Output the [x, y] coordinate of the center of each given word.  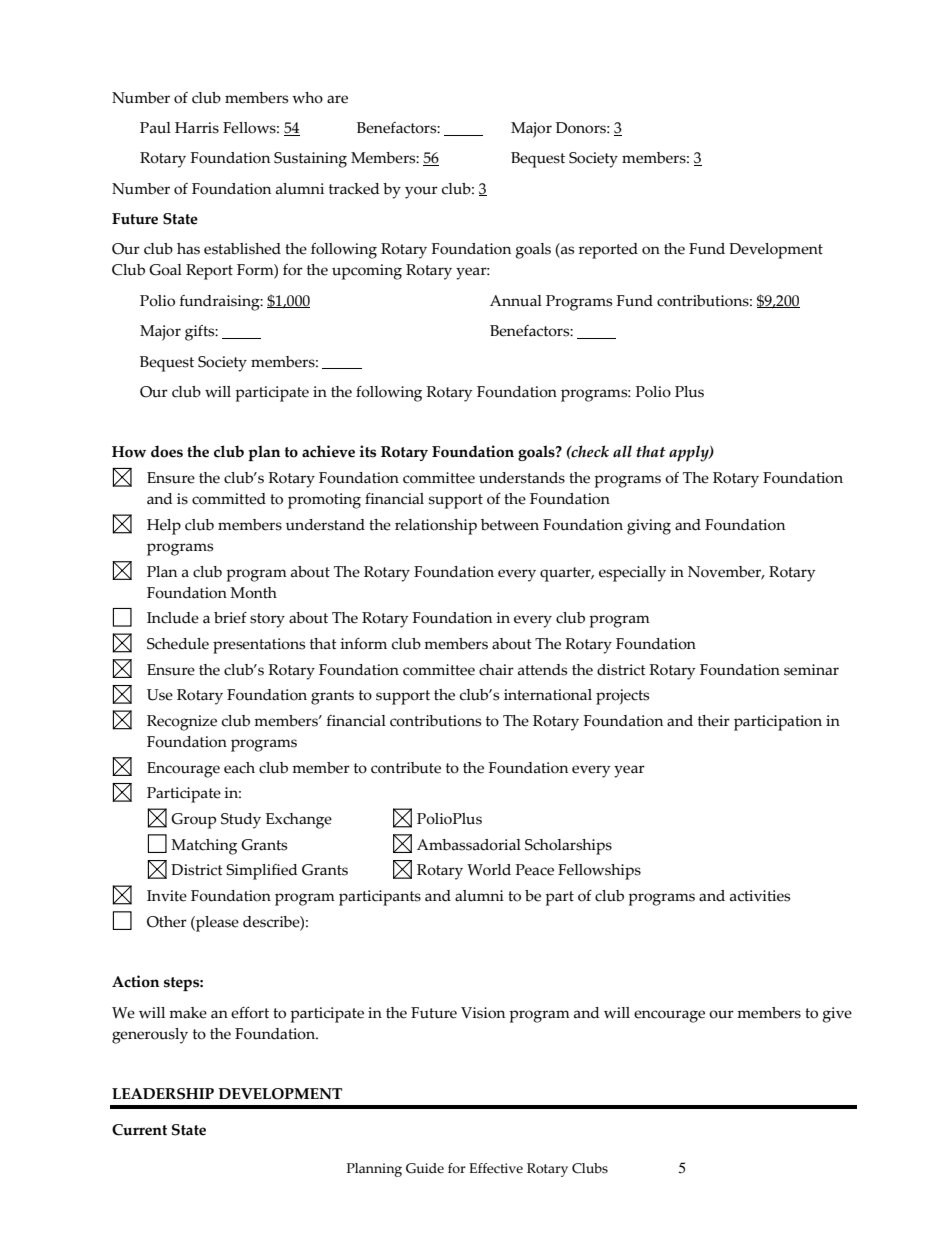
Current [139, 1130]
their [714, 721]
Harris [197, 128]
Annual [516, 301]
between [510, 525]
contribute [406, 768]
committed [229, 499]
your [421, 192]
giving [649, 527]
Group [193, 821]
